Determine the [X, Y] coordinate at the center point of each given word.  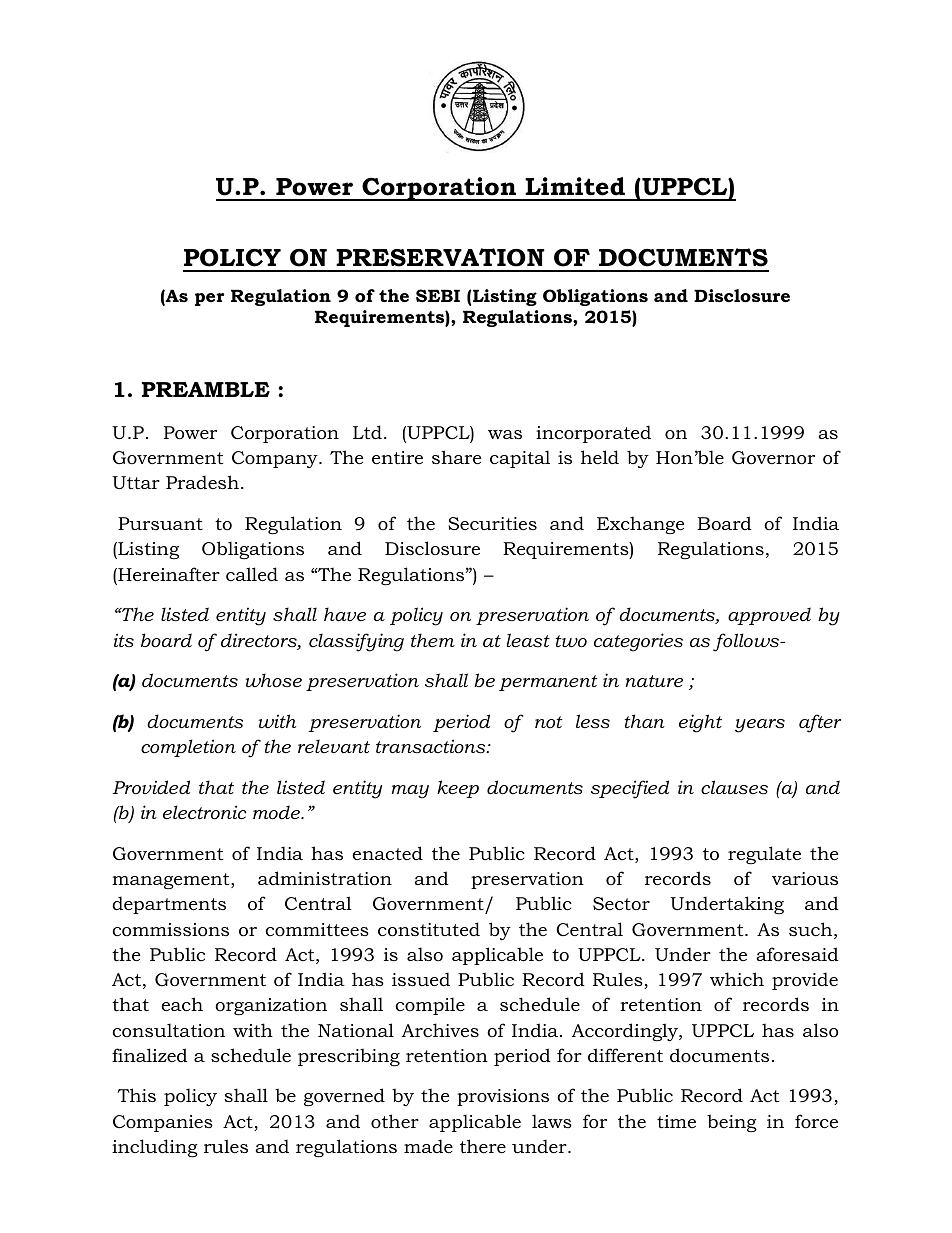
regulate [764, 855]
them [433, 640]
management [172, 881]
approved [769, 616]
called [252, 574]
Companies [163, 1123]
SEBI [438, 295]
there [483, 1146]
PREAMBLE [206, 389]
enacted [388, 853]
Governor [773, 458]
